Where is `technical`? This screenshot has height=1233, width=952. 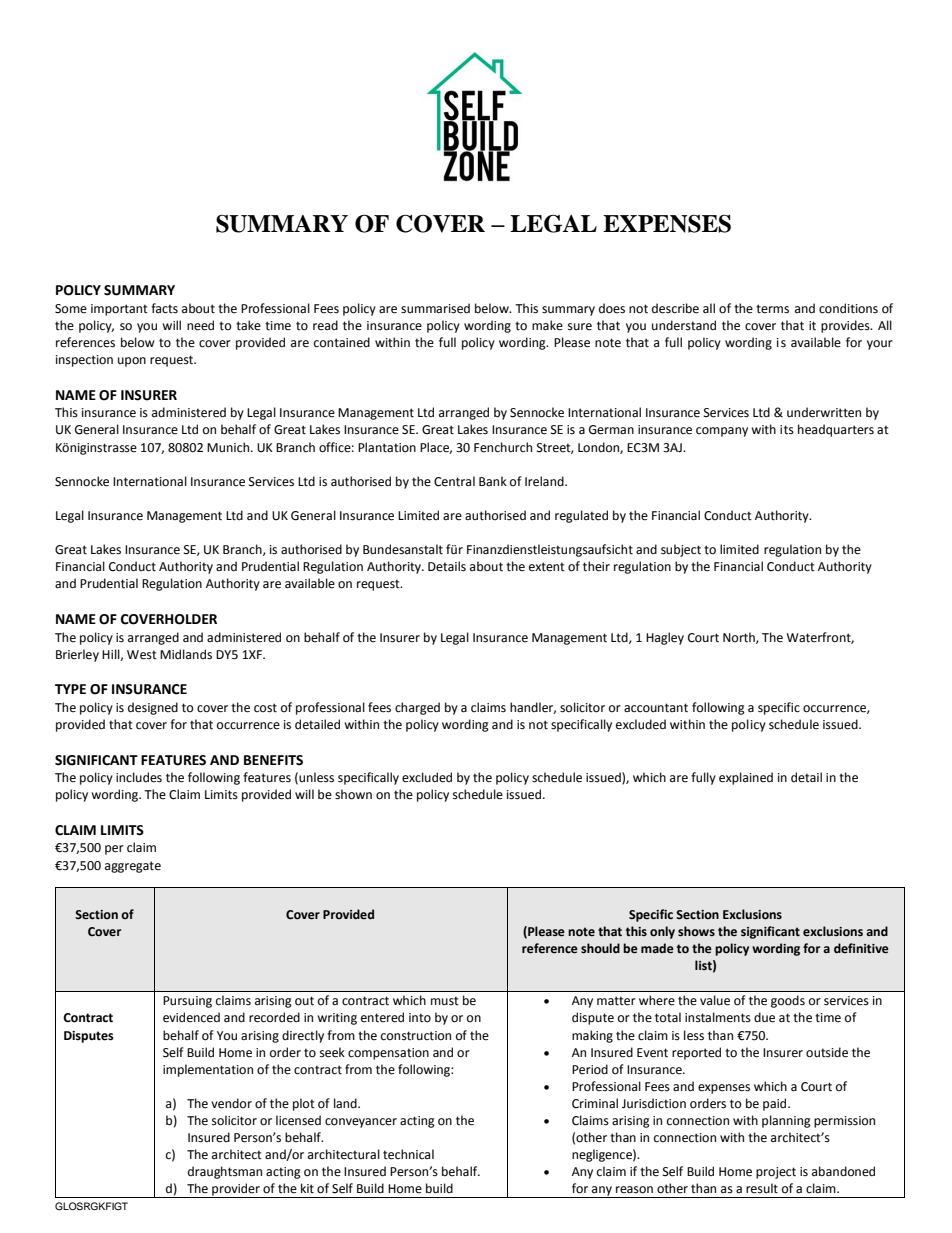
technical is located at coordinates (408, 1154).
